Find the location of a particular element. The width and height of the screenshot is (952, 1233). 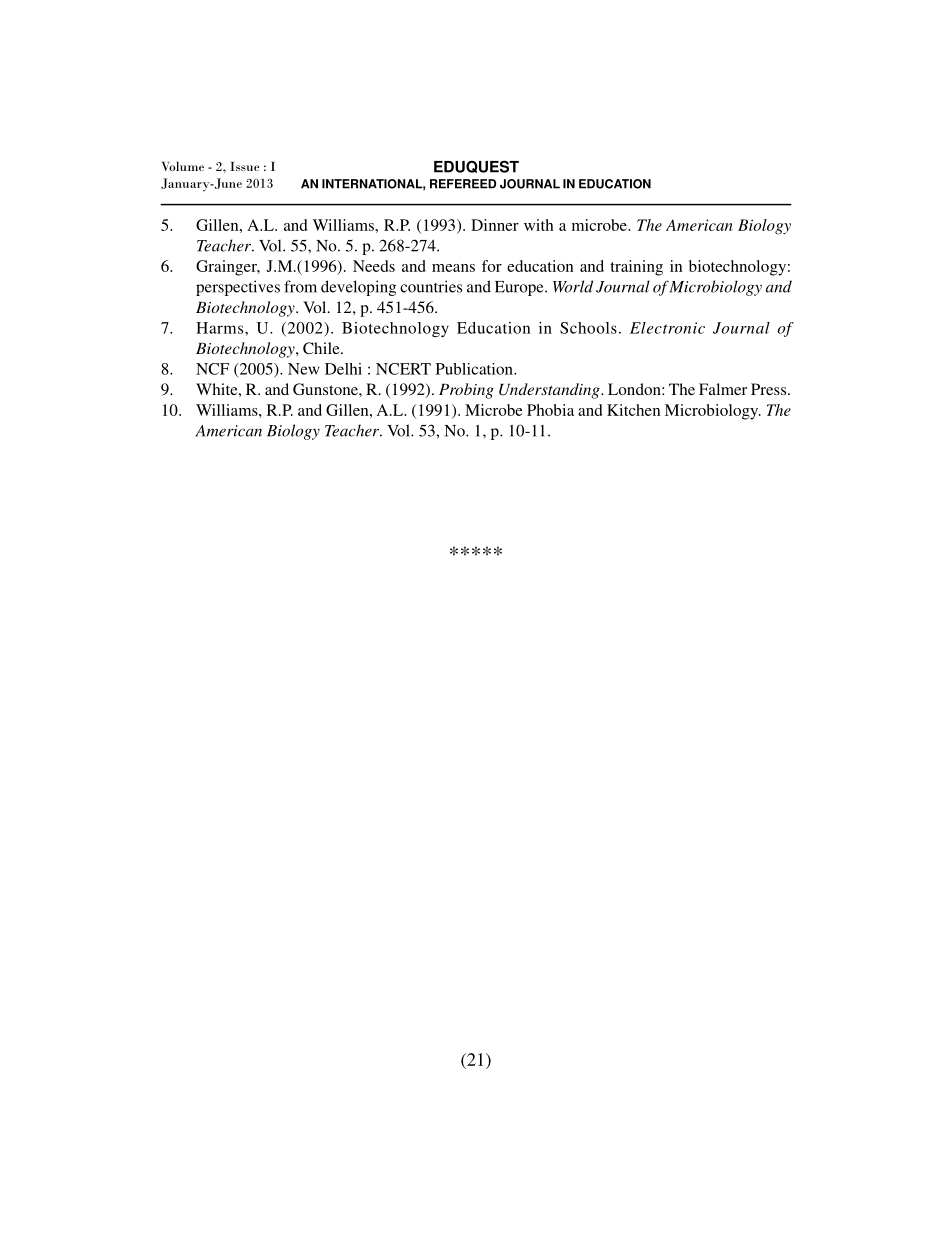

World is located at coordinates (573, 286).
